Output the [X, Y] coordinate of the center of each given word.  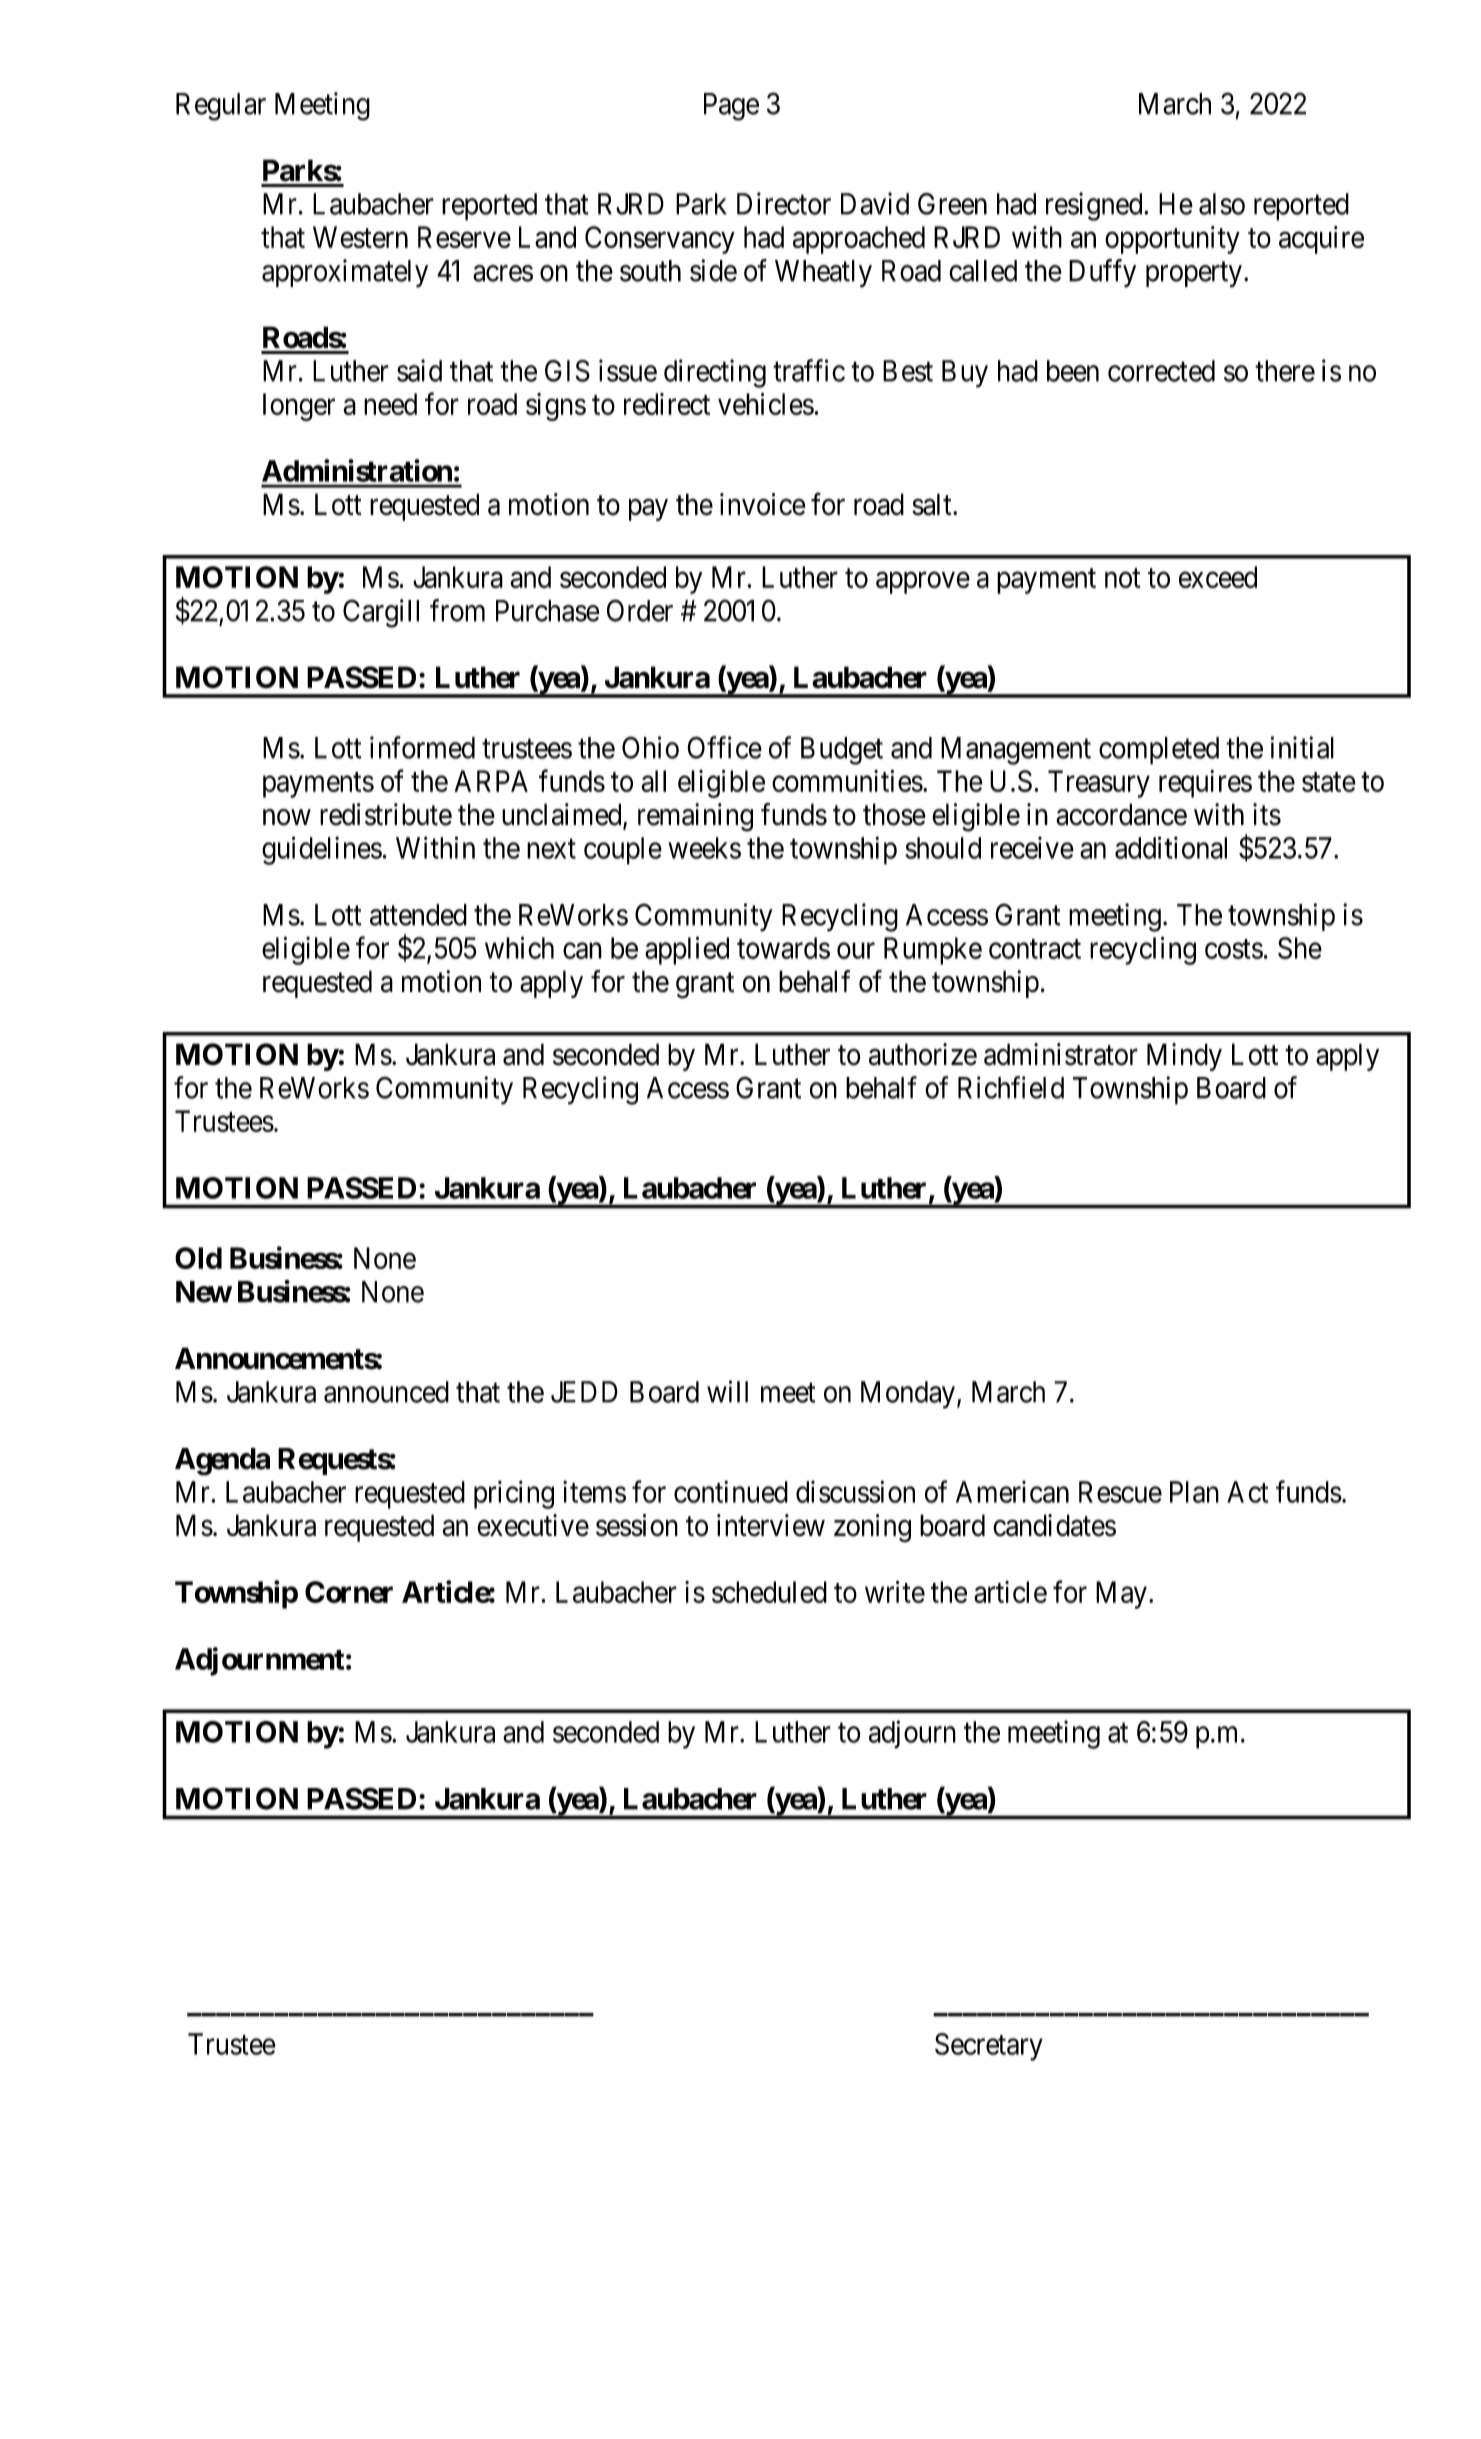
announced [386, 1392]
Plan [1194, 1492]
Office [724, 747]
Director [784, 203]
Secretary [989, 2047]
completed [1159, 751]
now [287, 817]
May [1121, 1595]
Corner [349, 1592]
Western [360, 237]
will [727, 1391]
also [1222, 204]
